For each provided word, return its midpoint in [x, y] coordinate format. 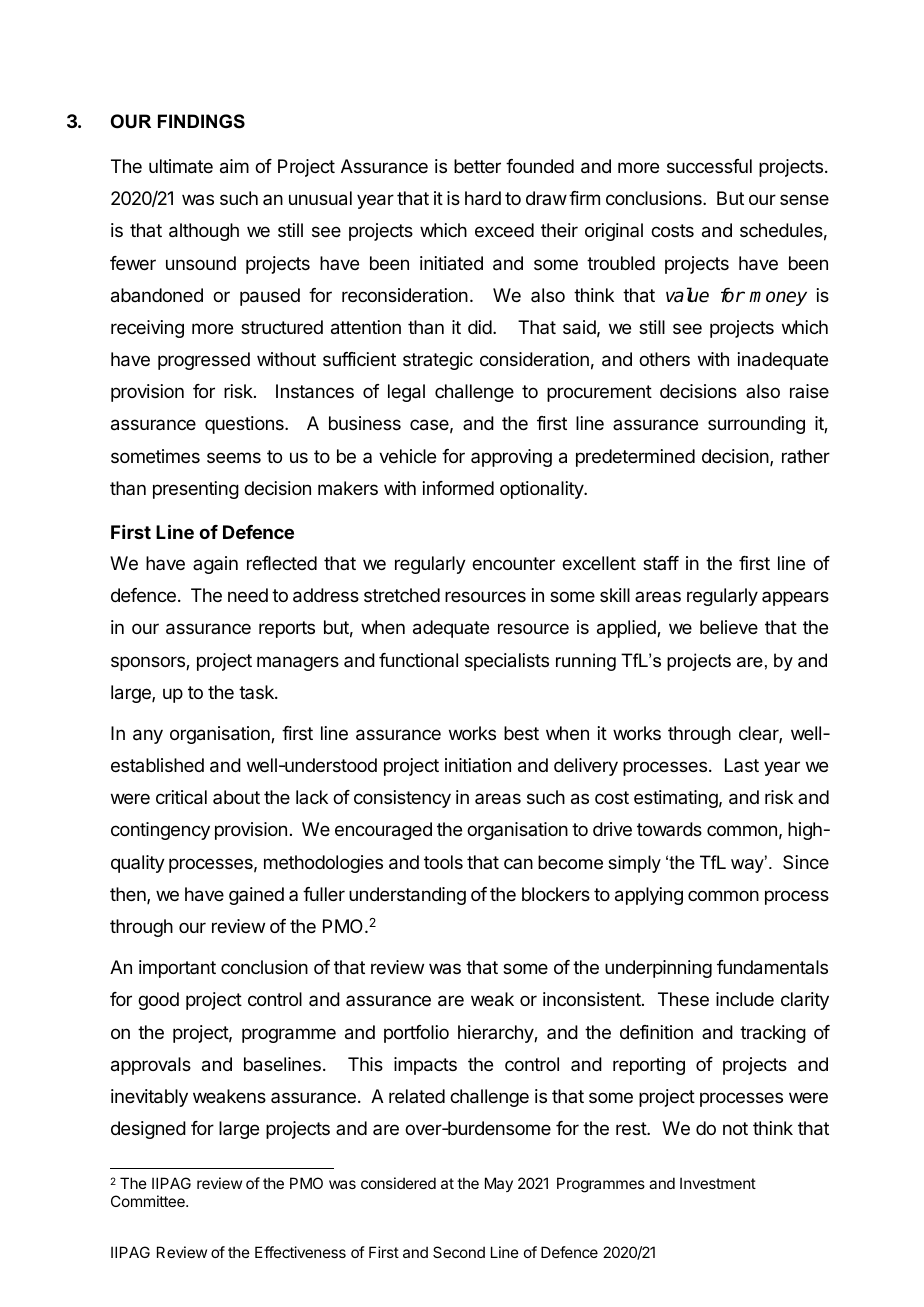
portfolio [416, 1034]
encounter [513, 563]
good [158, 1001]
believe [729, 627]
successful [709, 166]
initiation [478, 765]
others [664, 359]
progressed [204, 361]
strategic [438, 361]
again [215, 565]
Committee [149, 1201]
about [236, 797]
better [477, 166]
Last [742, 765]
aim [234, 166]
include [745, 999]
